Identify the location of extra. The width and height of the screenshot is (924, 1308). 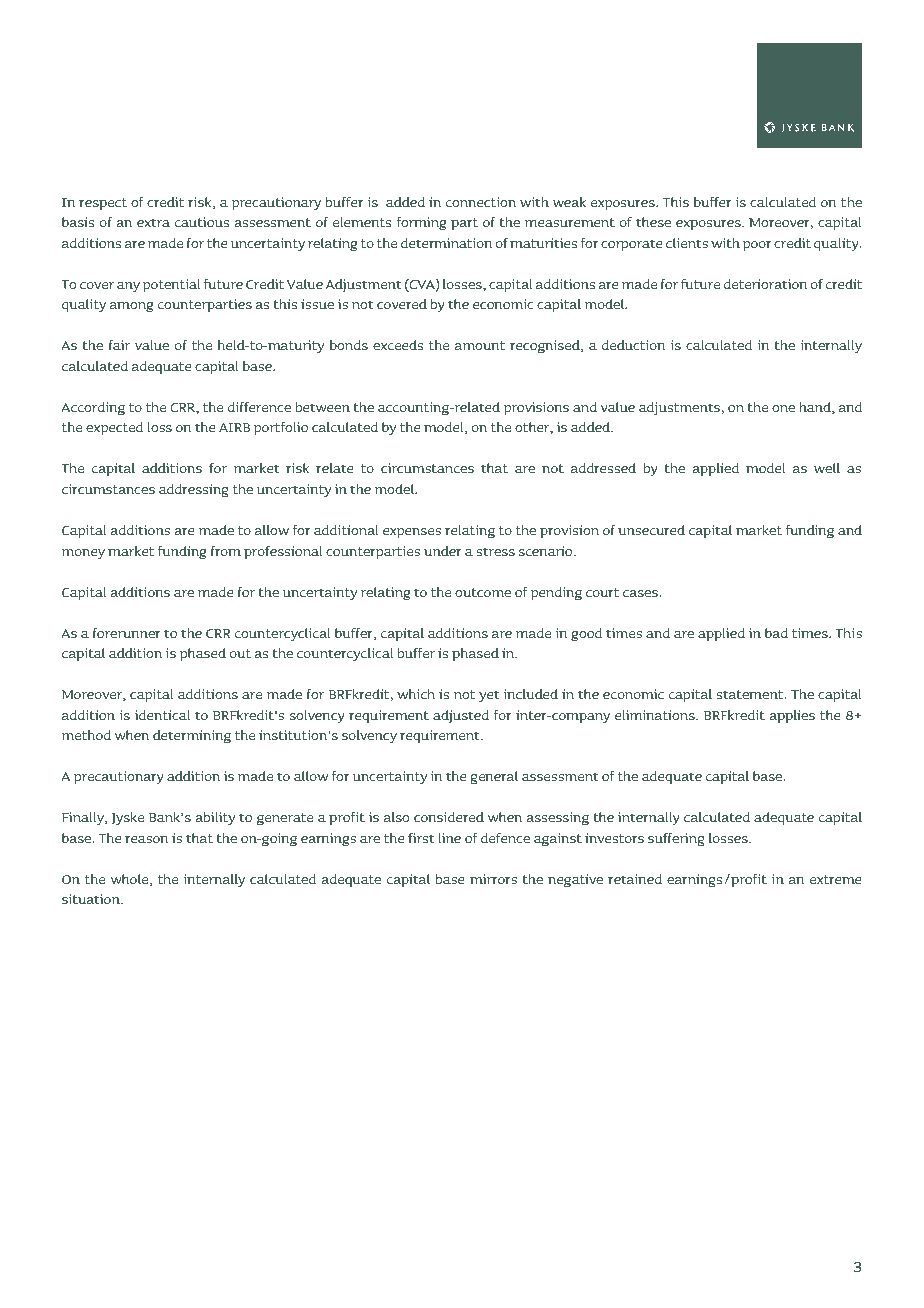
(153, 222).
